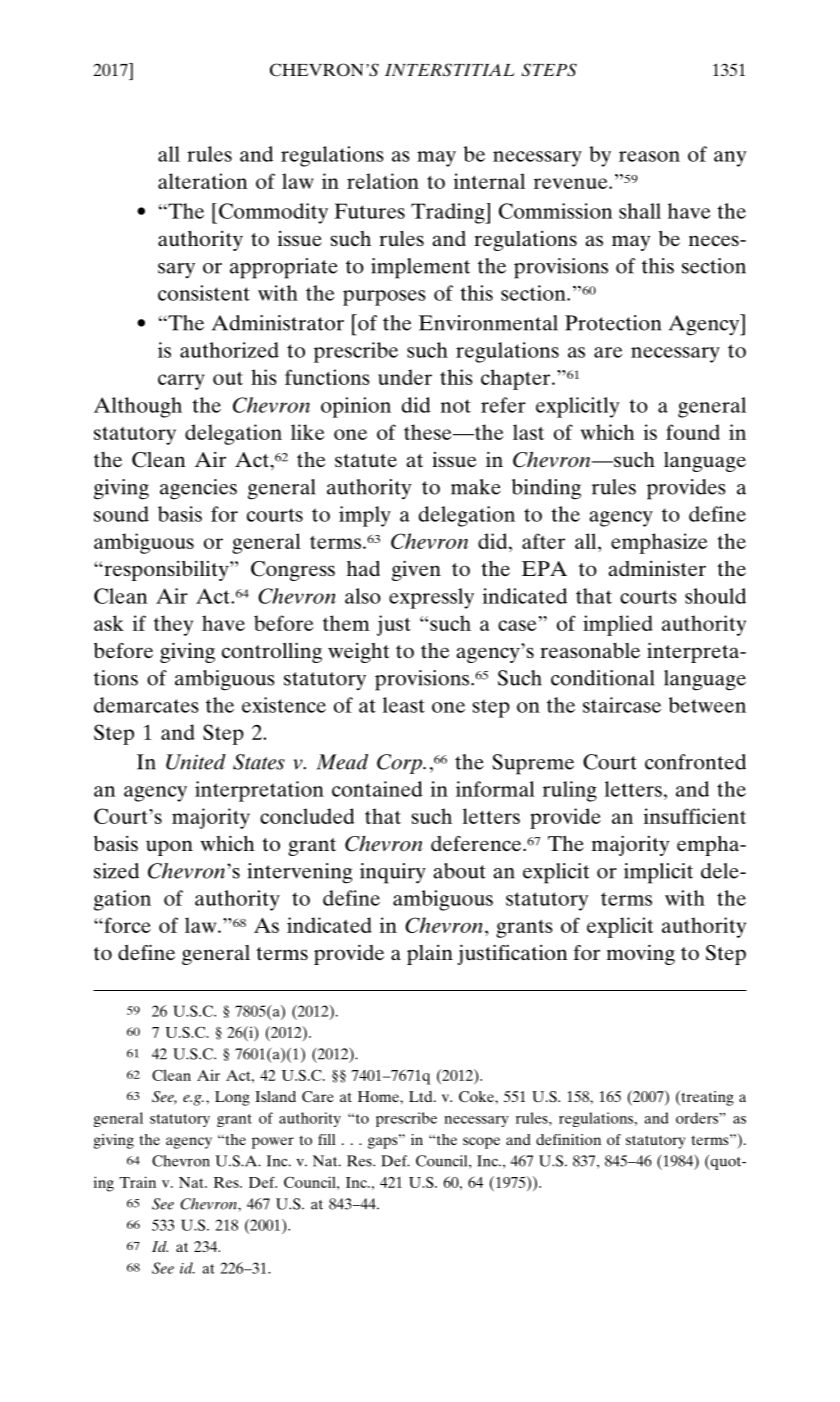  I want to click on United, so click(196, 762).
